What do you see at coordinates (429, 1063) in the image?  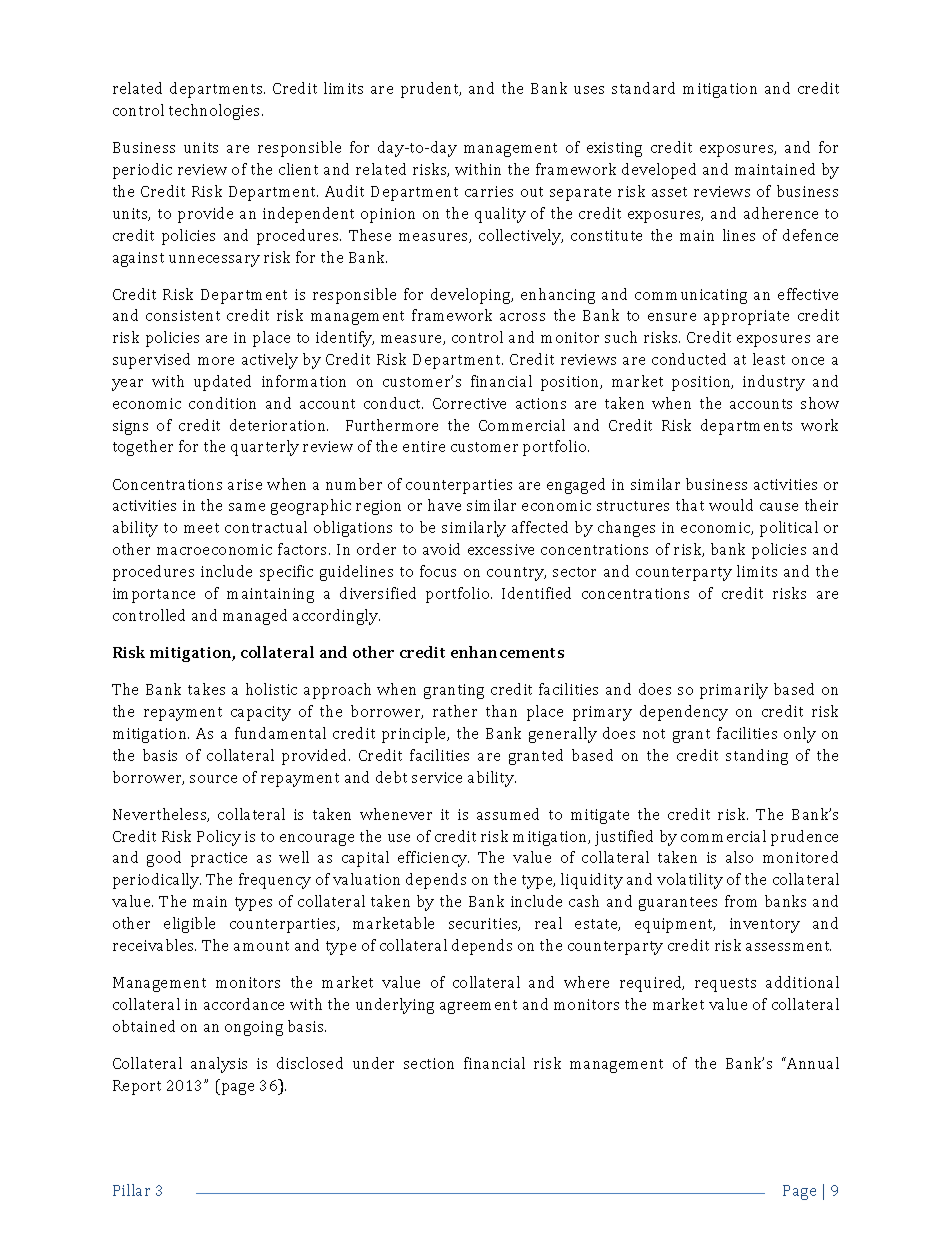 I see `section` at bounding box center [429, 1063].
